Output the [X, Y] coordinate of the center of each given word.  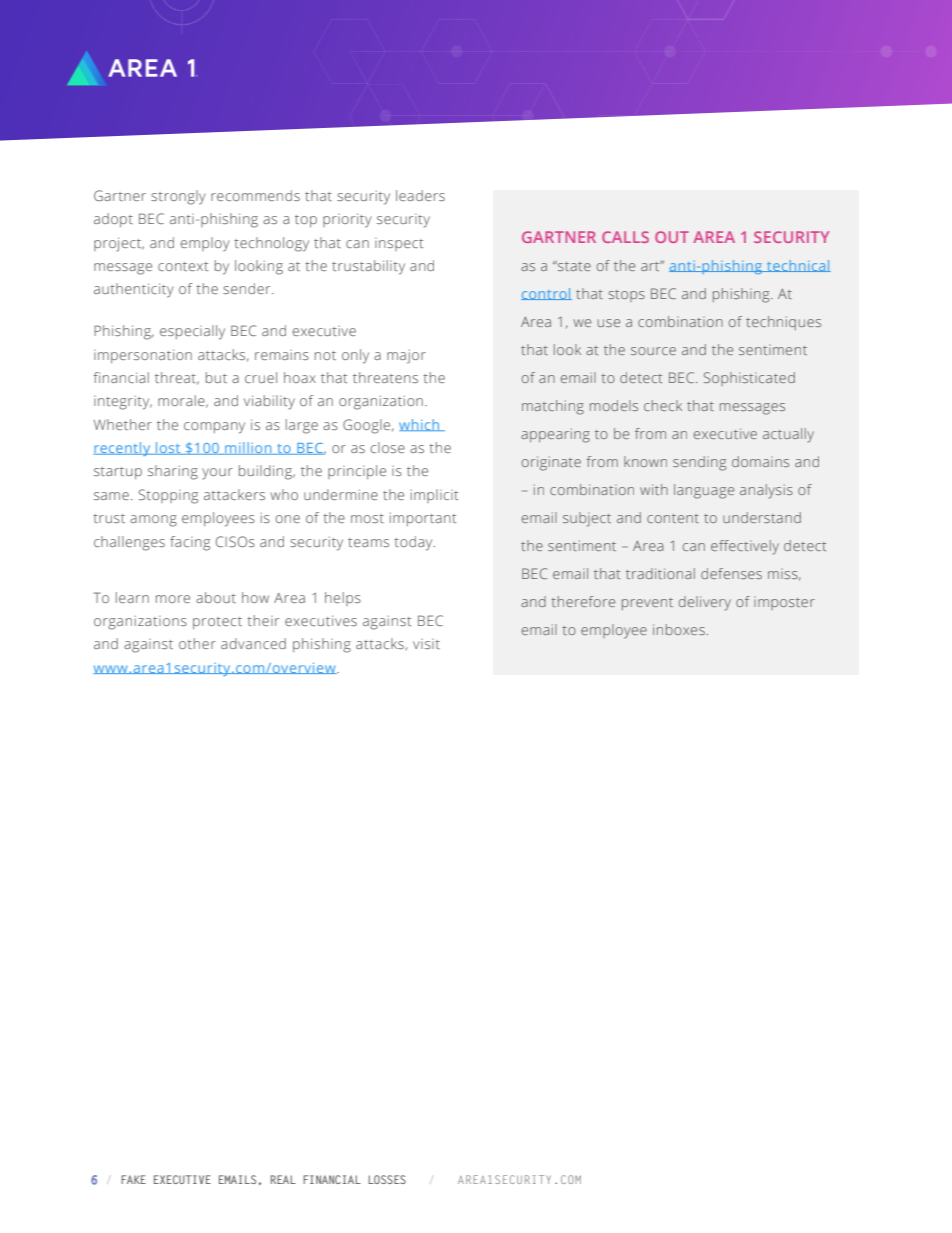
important [423, 519]
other [197, 643]
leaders [420, 195]
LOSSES [387, 1179]
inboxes [679, 629]
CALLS [625, 237]
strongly [178, 197]
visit [426, 644]
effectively [745, 547]
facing [190, 543]
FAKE [133, 1179]
